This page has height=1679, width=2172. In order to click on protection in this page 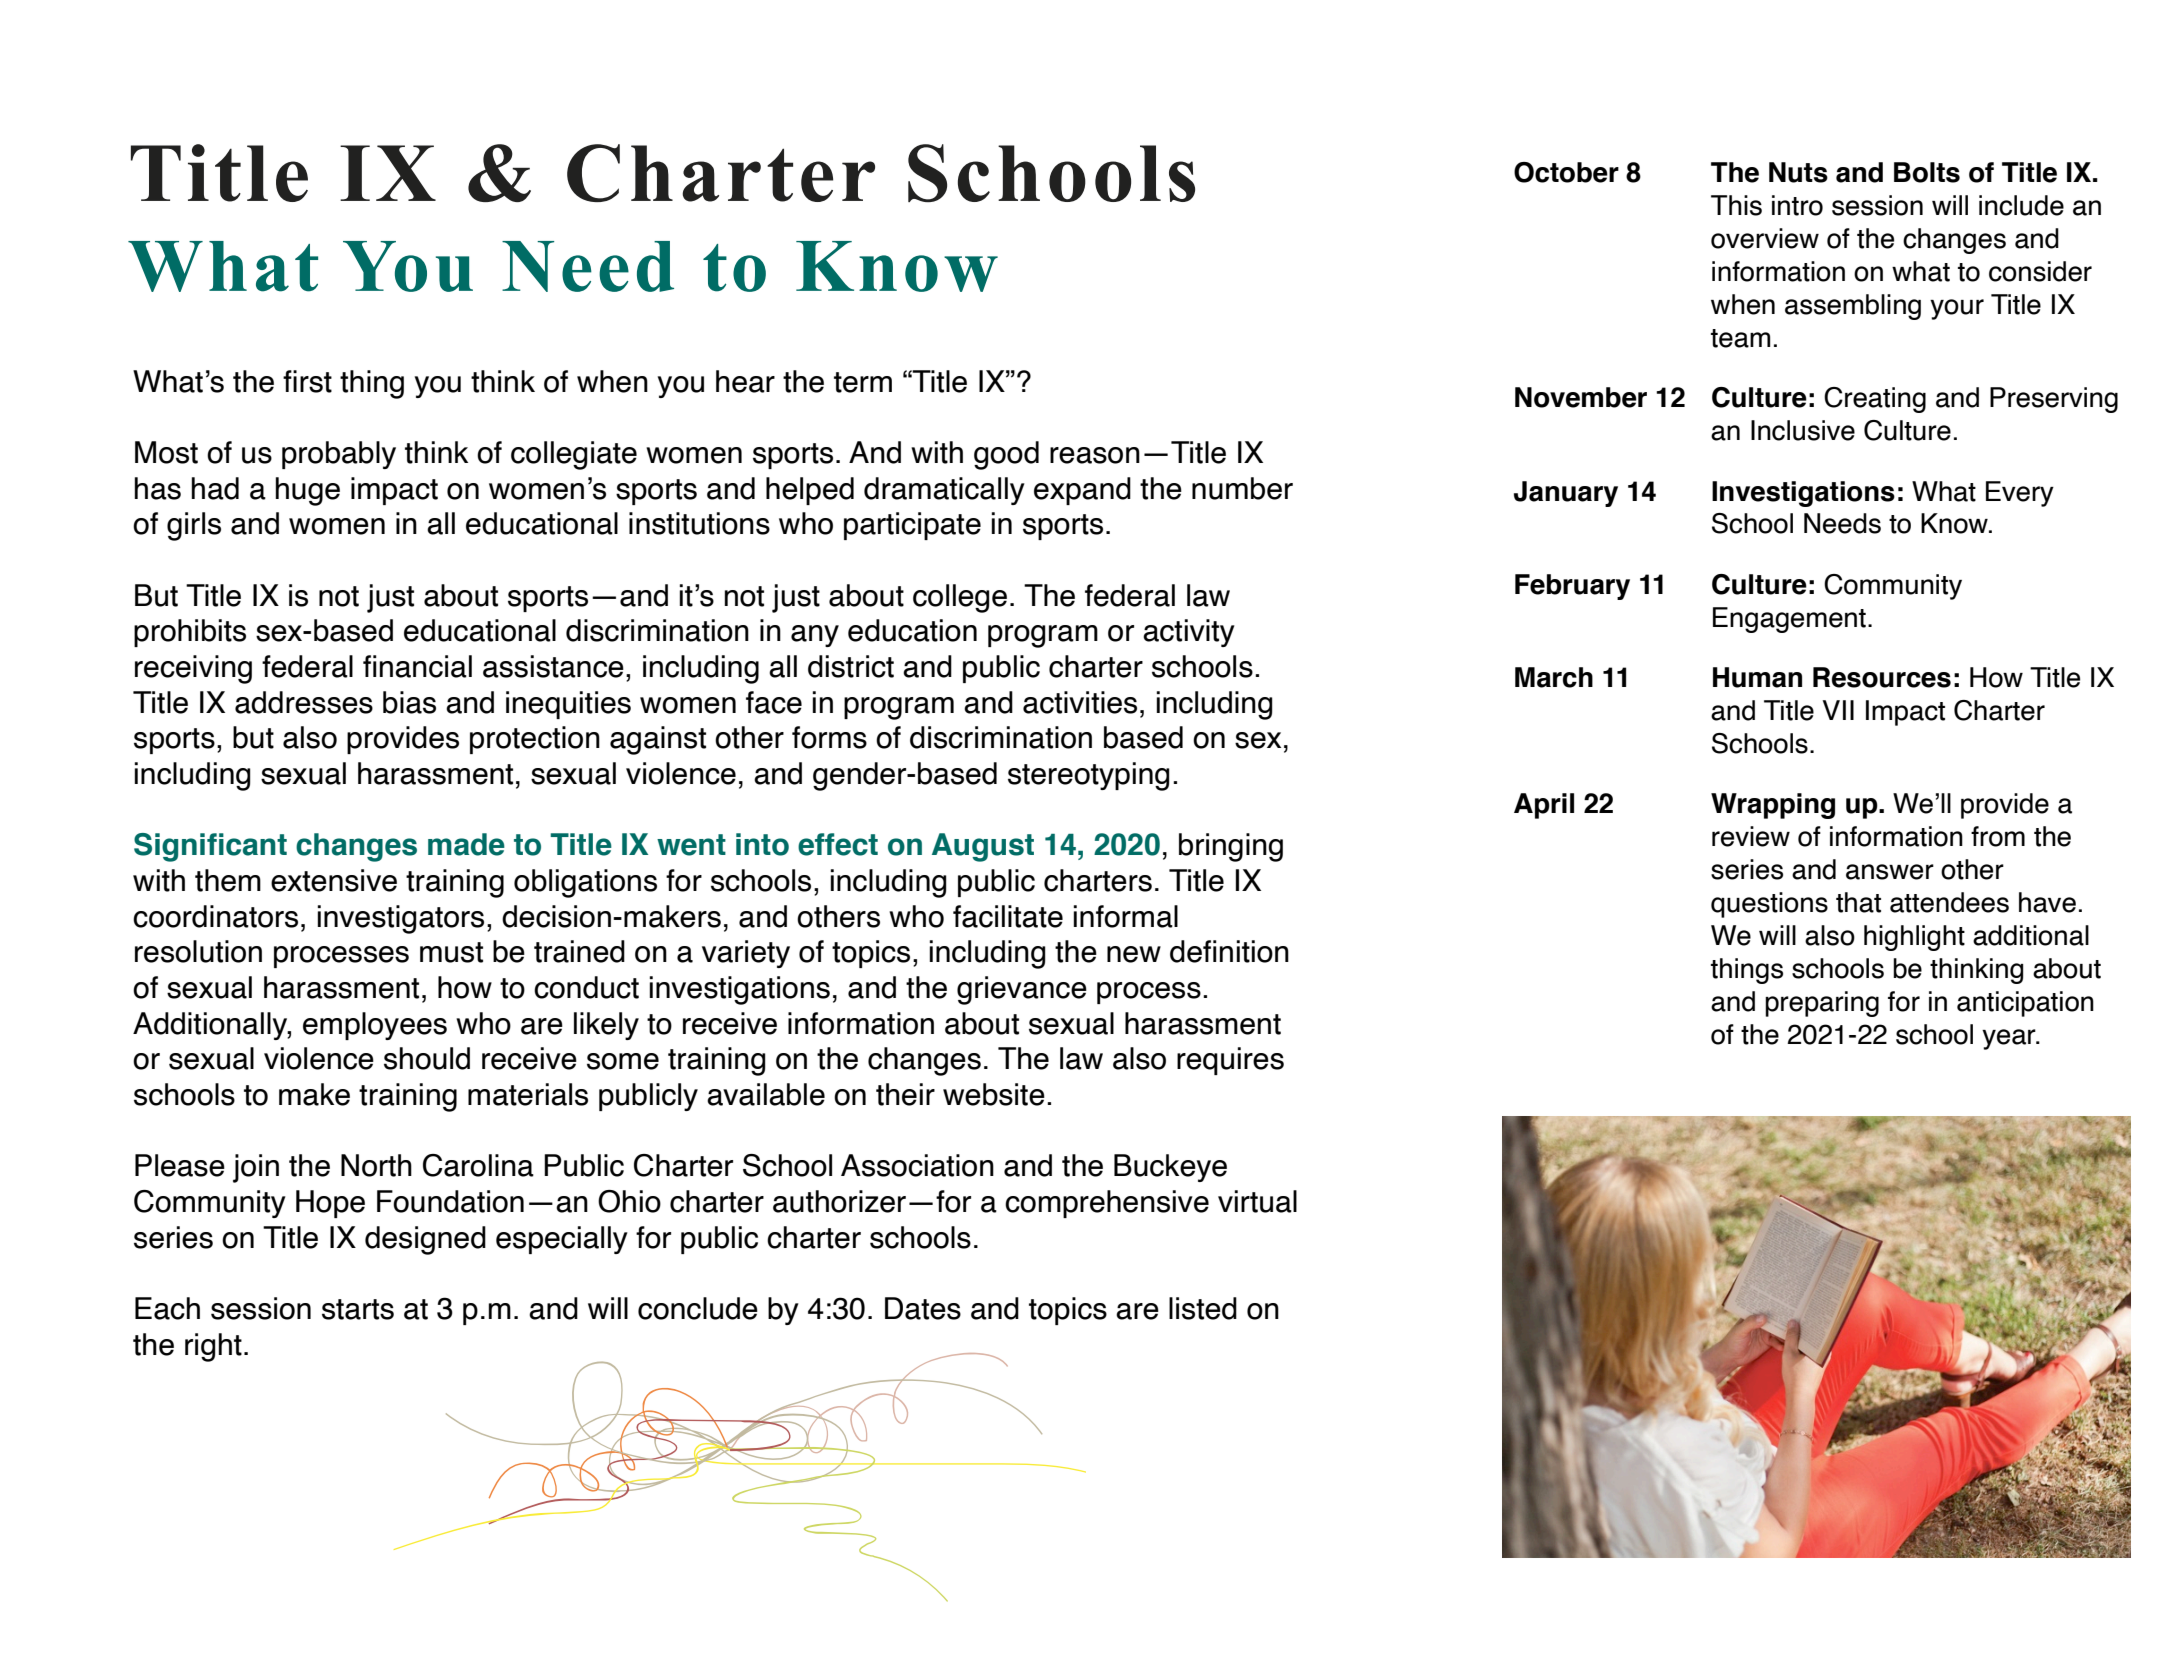, I will do `click(535, 740)`.
